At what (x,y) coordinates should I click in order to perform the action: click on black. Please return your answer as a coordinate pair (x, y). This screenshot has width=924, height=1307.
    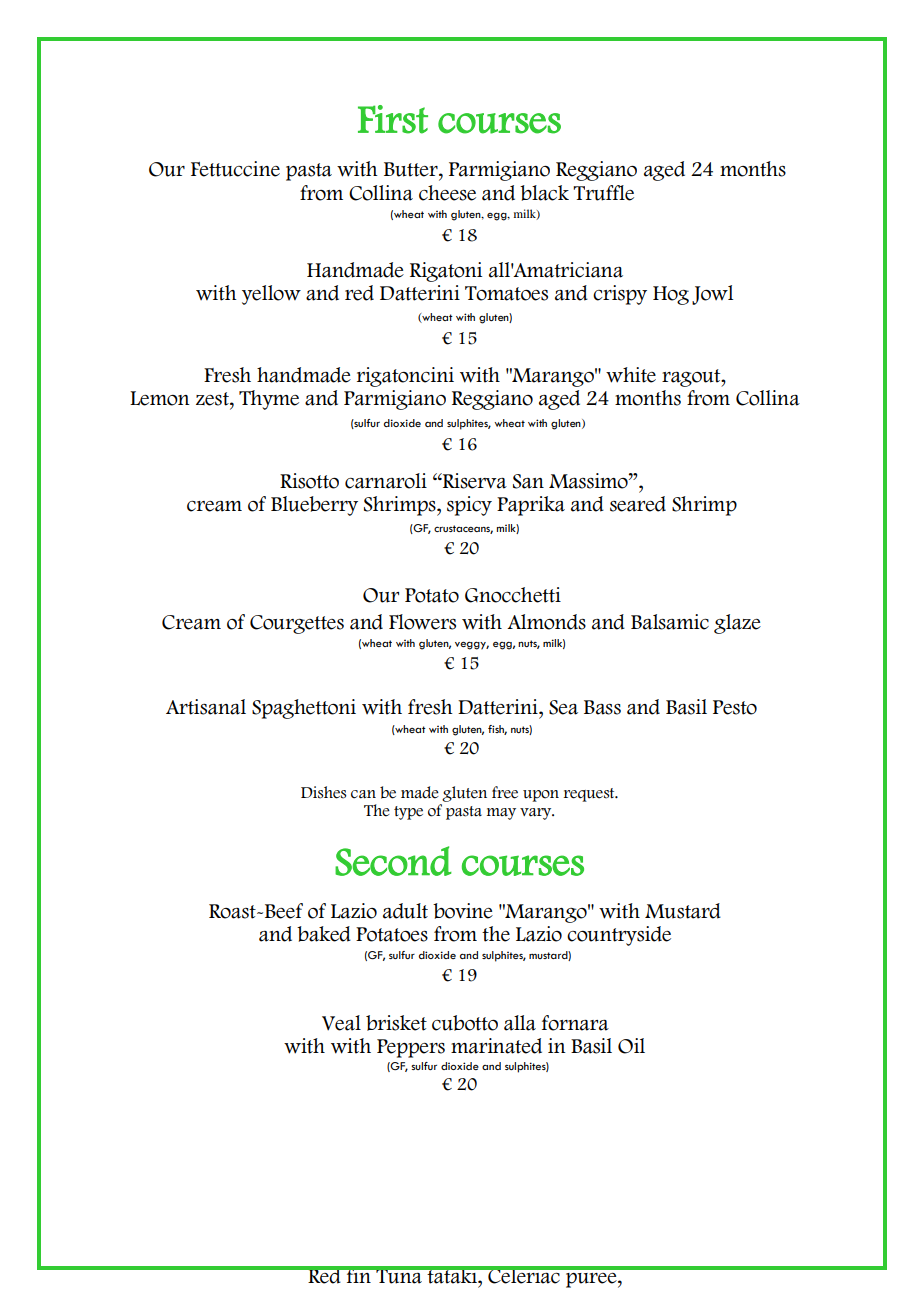
    Looking at the image, I should click on (544, 193).
